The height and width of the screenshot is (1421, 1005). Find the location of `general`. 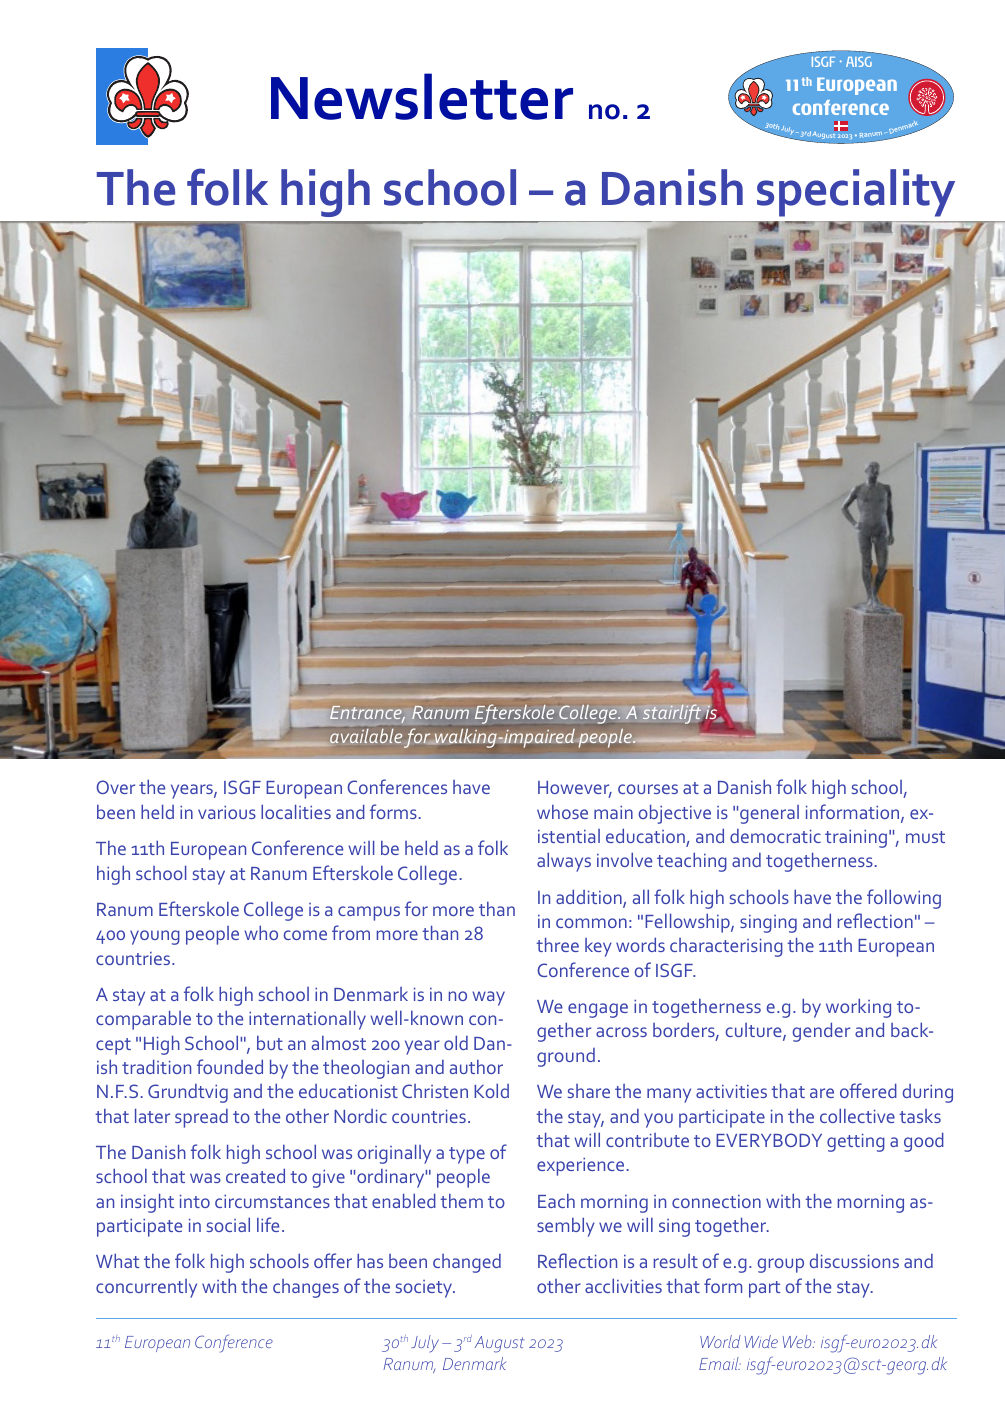

general is located at coordinates (769, 814).
